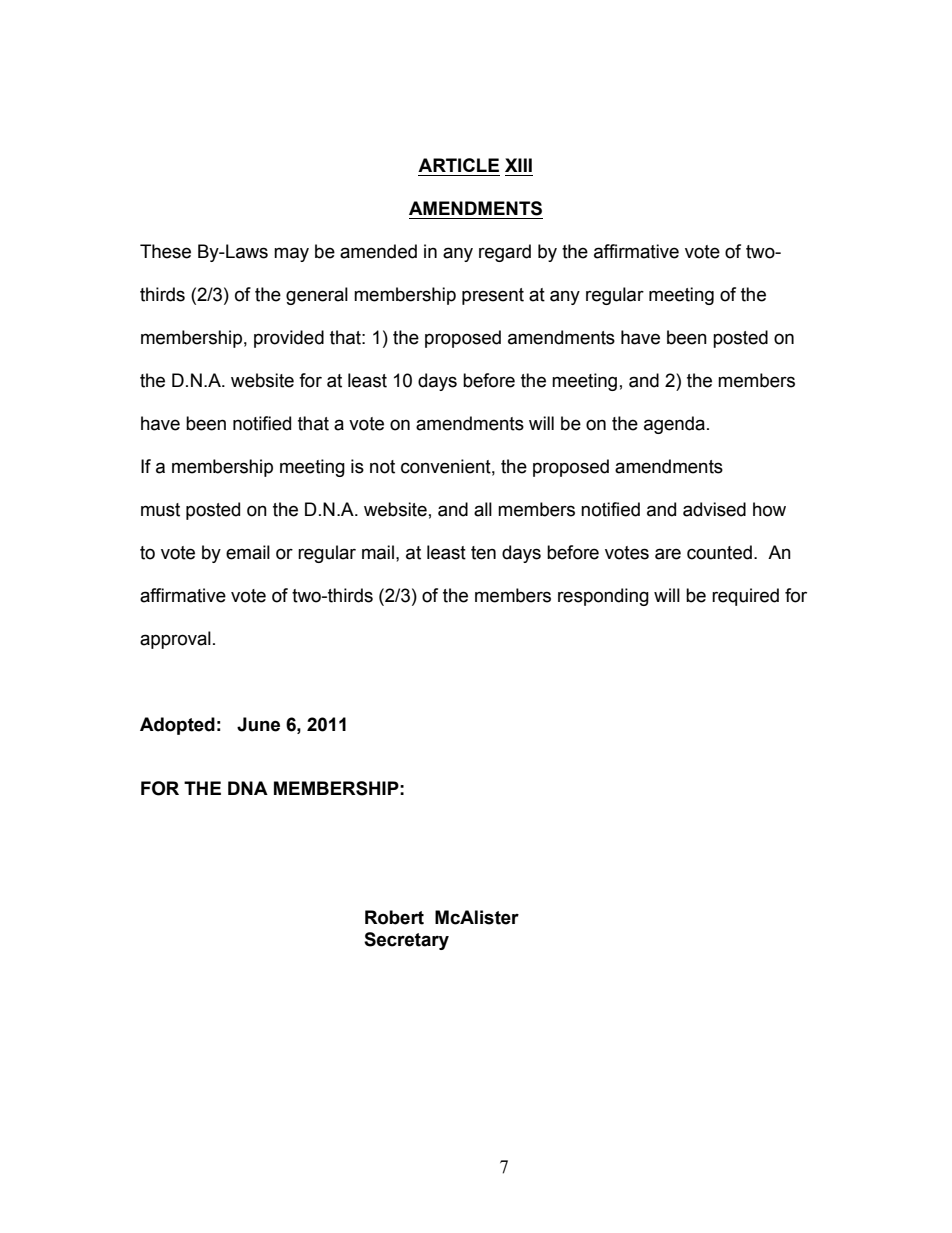 The width and height of the page is (952, 1233). Describe the element at coordinates (458, 165) in the page. I see `ARTICLE` at that location.
